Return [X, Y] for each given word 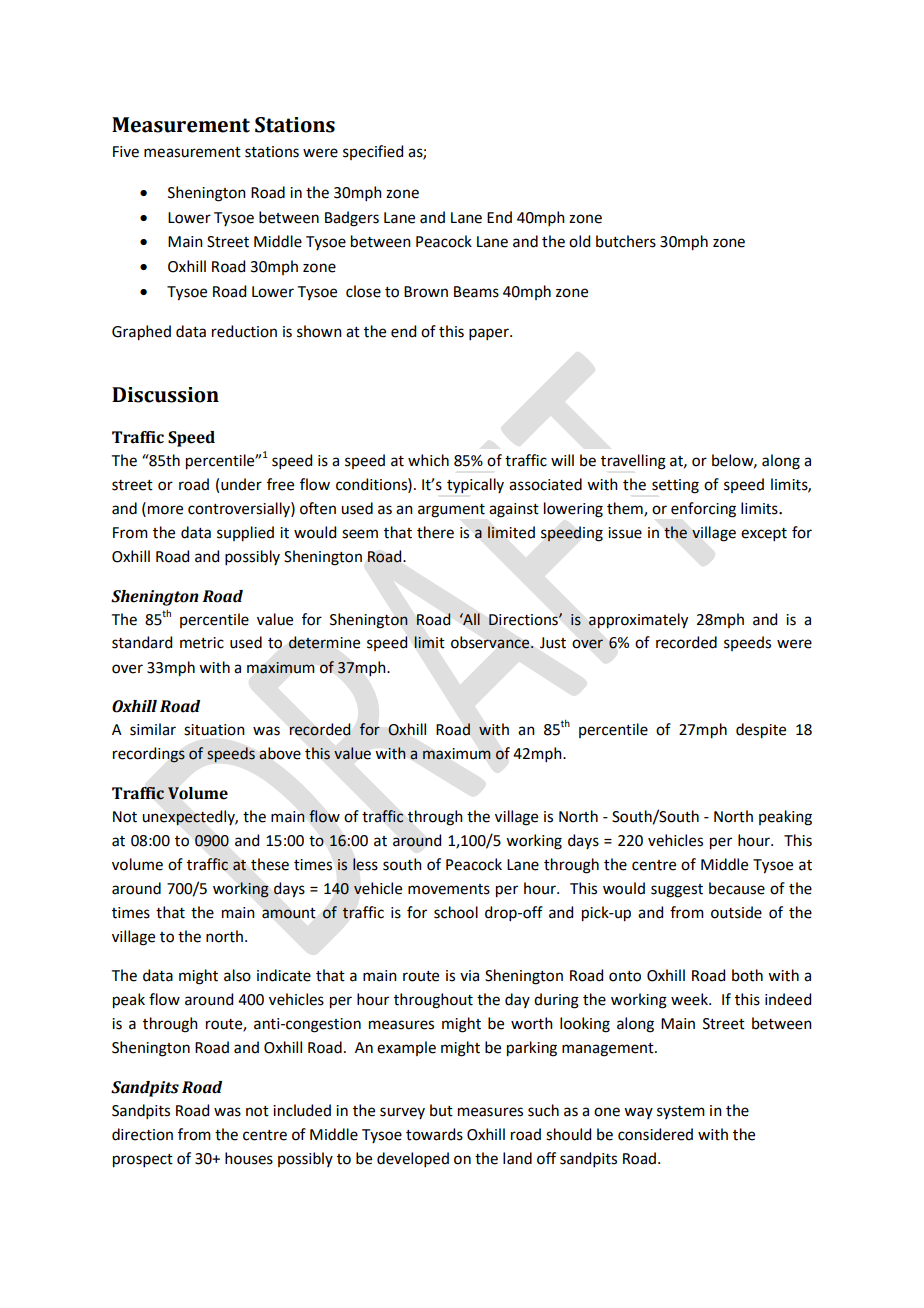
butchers [626, 241]
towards [434, 1134]
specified [373, 152]
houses [249, 1158]
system [681, 1112]
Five [126, 152]
